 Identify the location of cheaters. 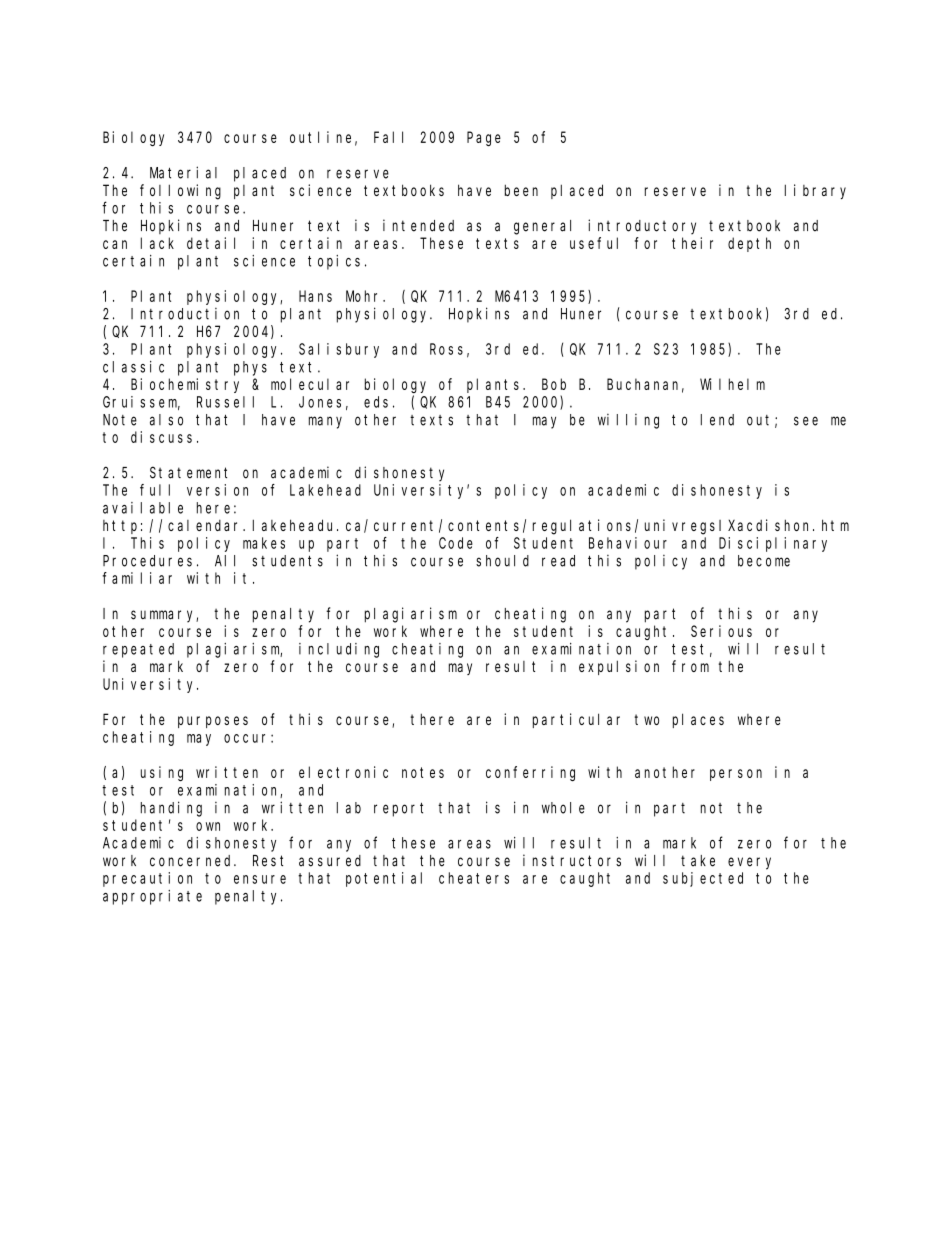
(474, 878).
